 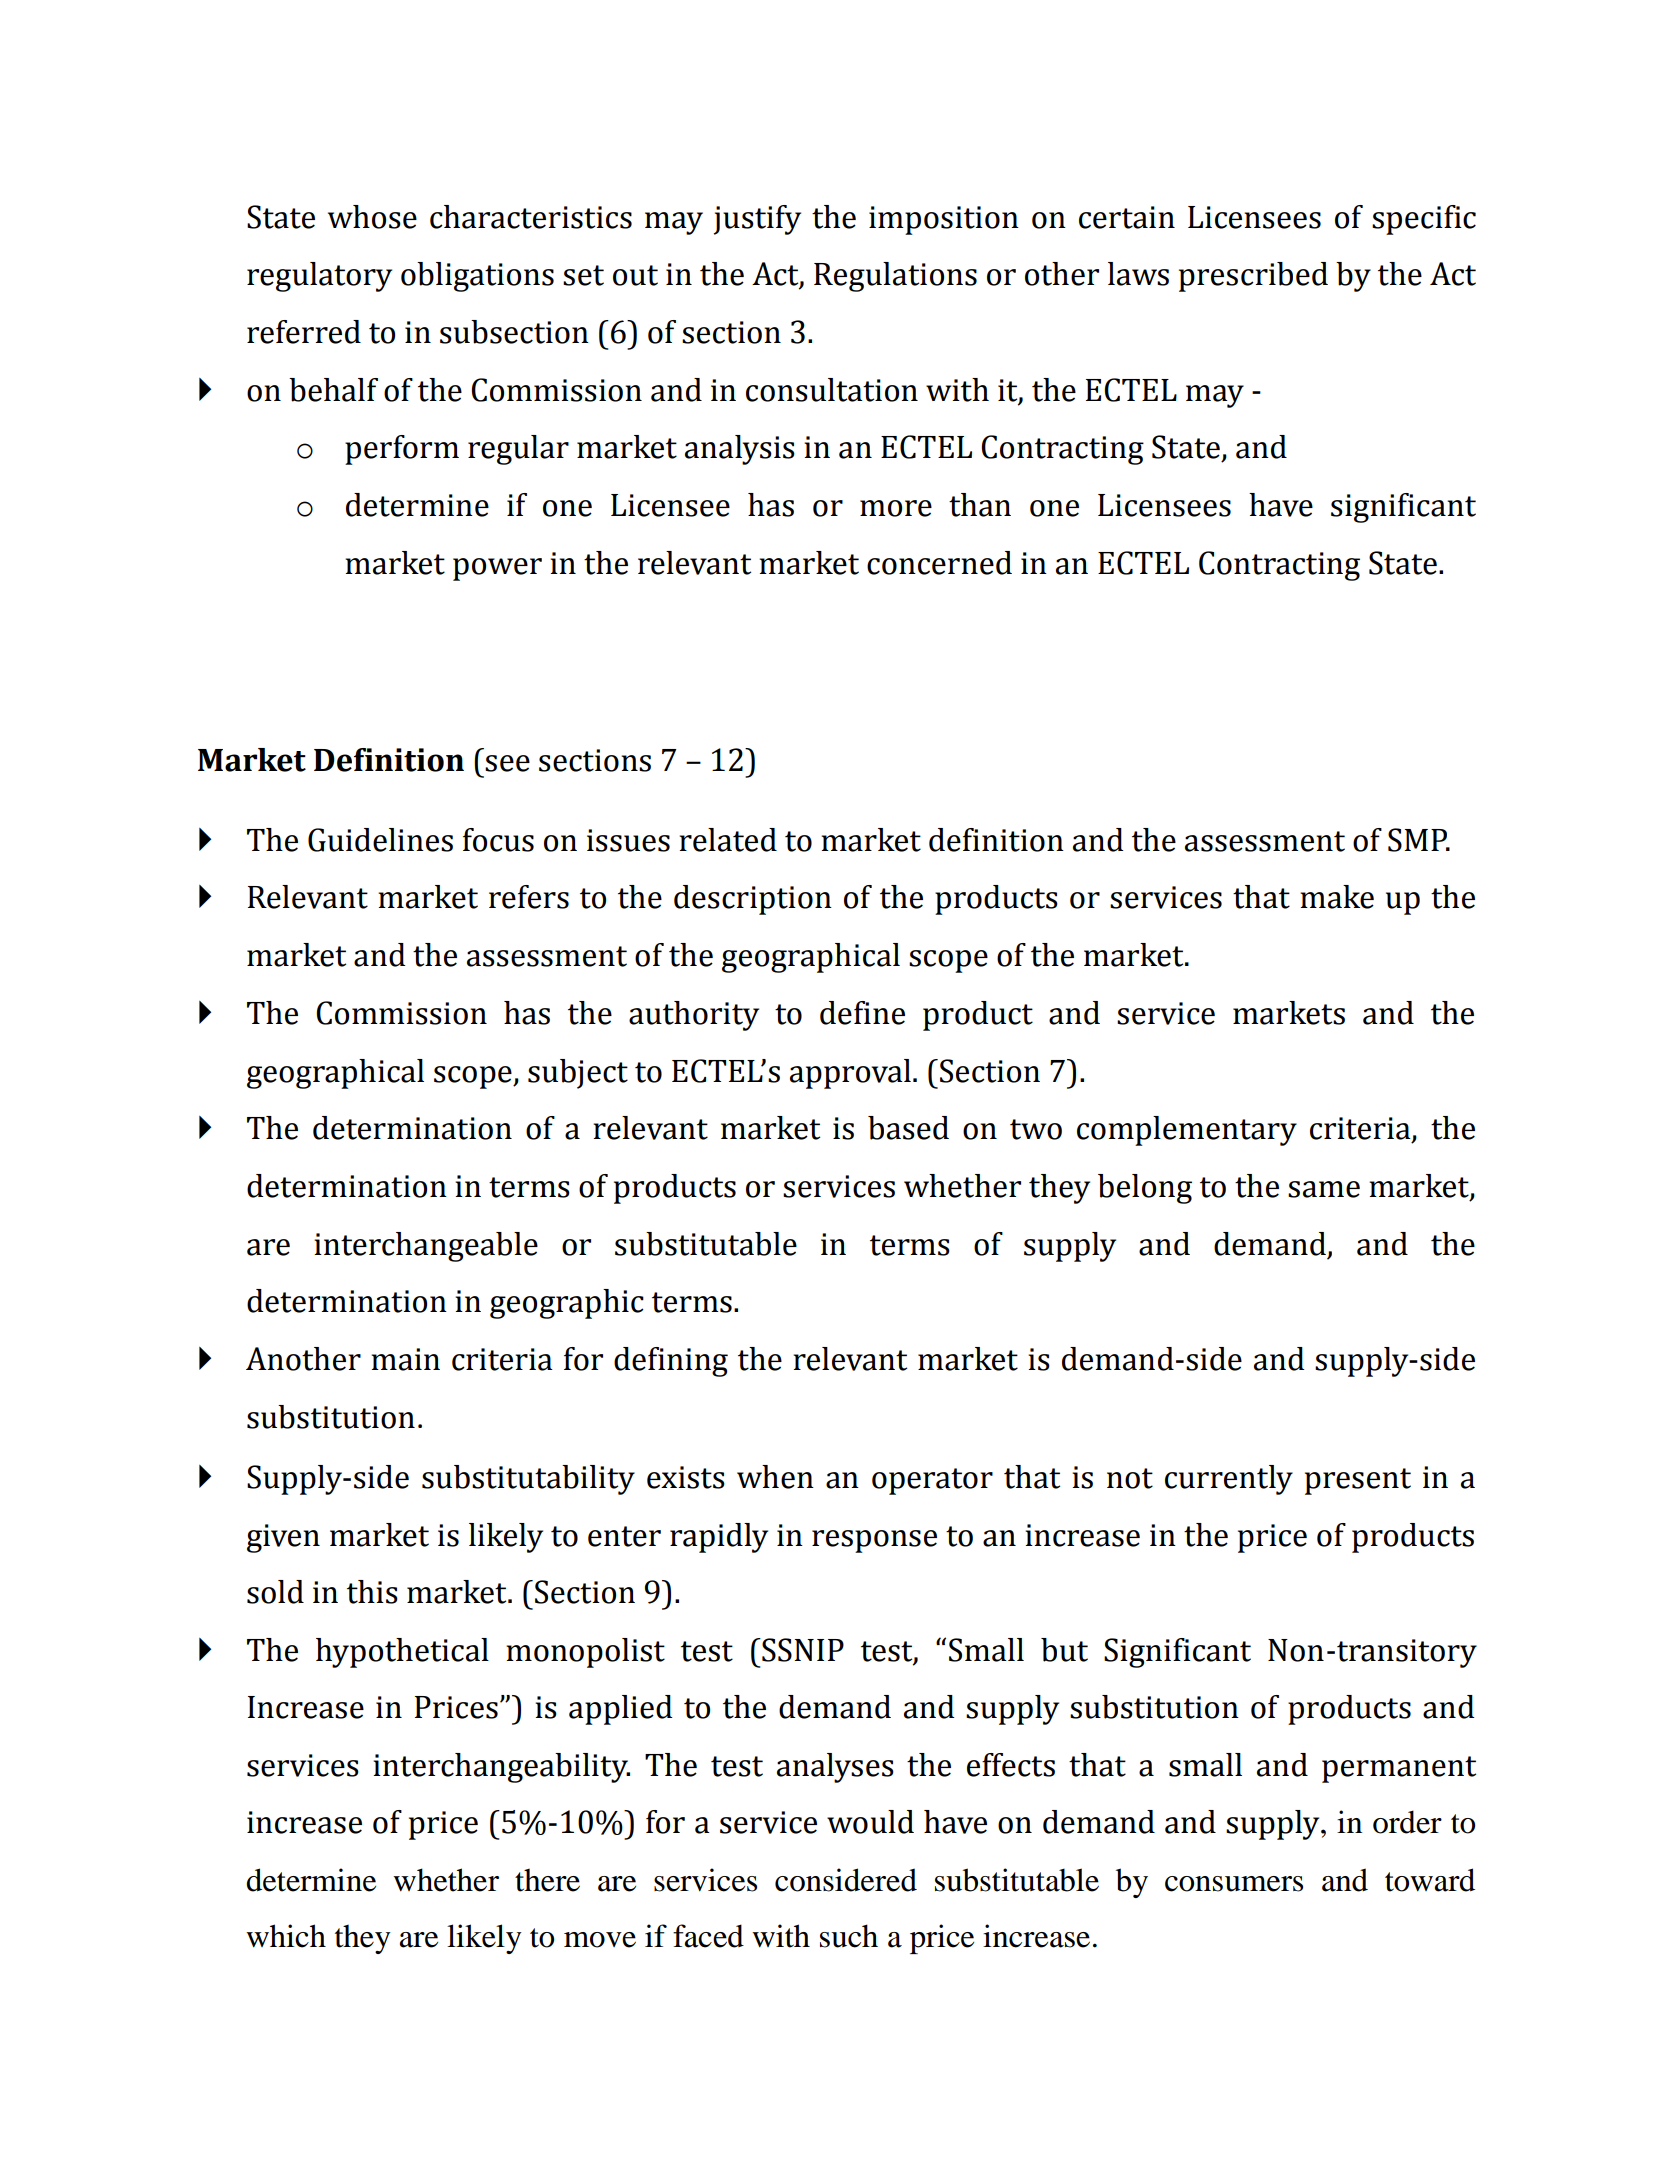 What do you see at coordinates (380, 840) in the screenshot?
I see `Guidelines` at bounding box center [380, 840].
